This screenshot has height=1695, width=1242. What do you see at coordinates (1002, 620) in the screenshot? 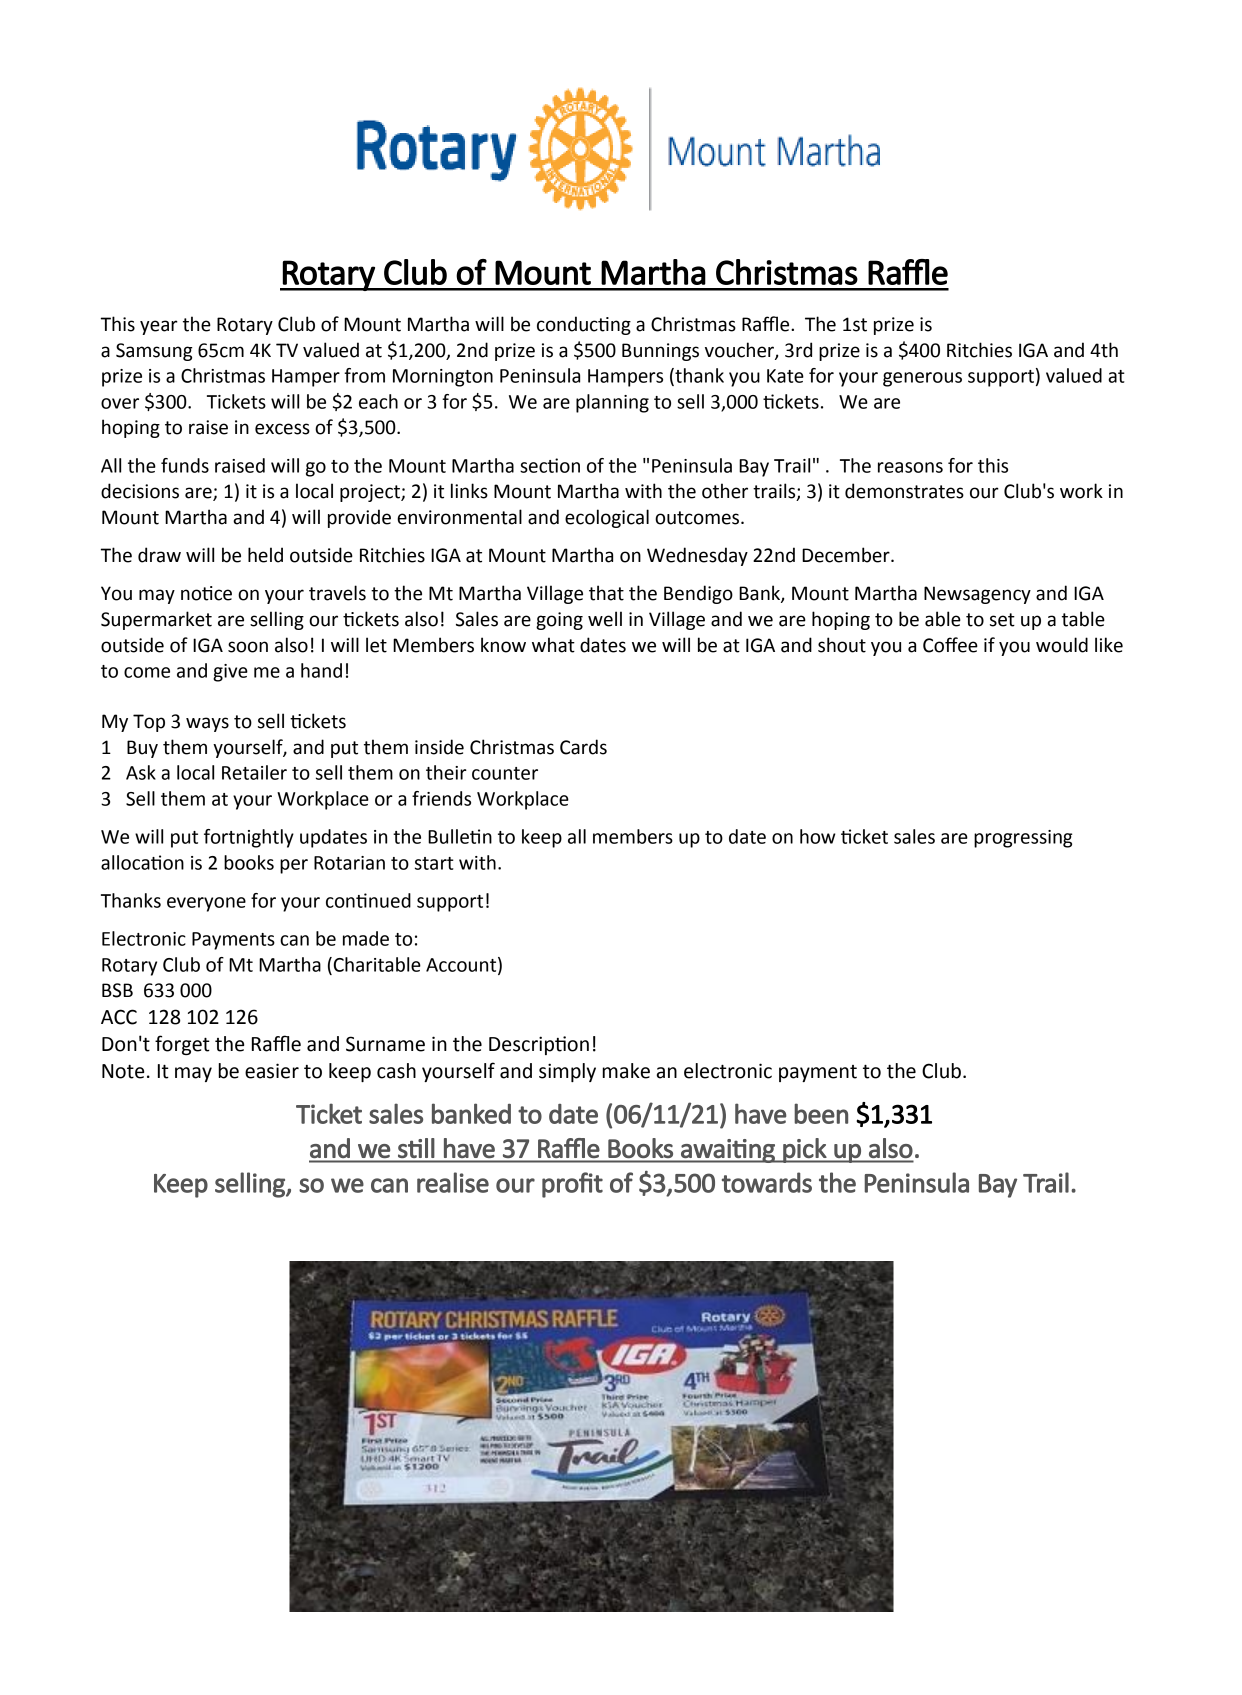
I see `set` at bounding box center [1002, 620].
